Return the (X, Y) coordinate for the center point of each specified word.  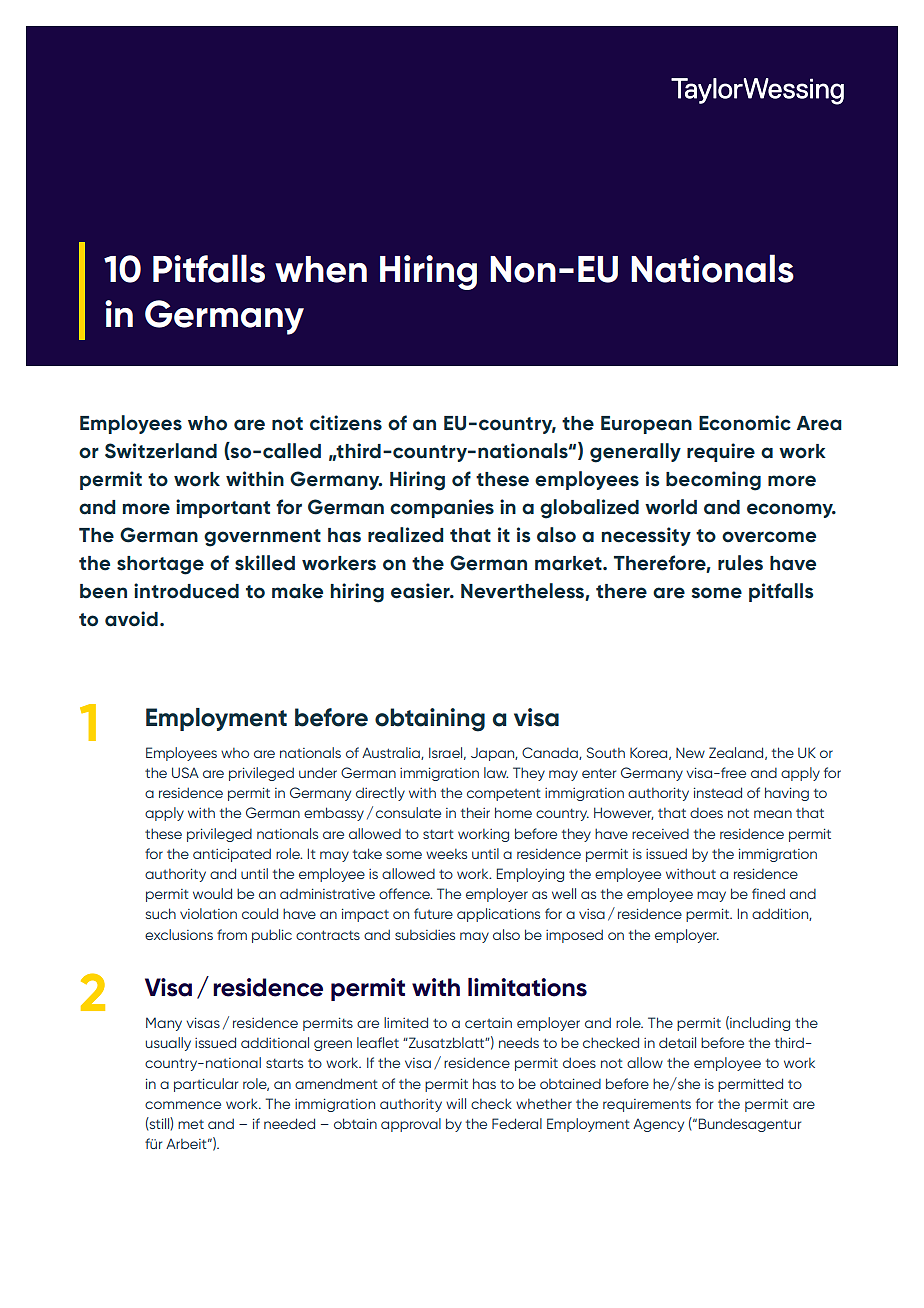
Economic (745, 423)
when (321, 269)
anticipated (232, 855)
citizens (346, 423)
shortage (160, 565)
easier (421, 591)
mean (773, 814)
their (475, 812)
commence (183, 1105)
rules (740, 563)
